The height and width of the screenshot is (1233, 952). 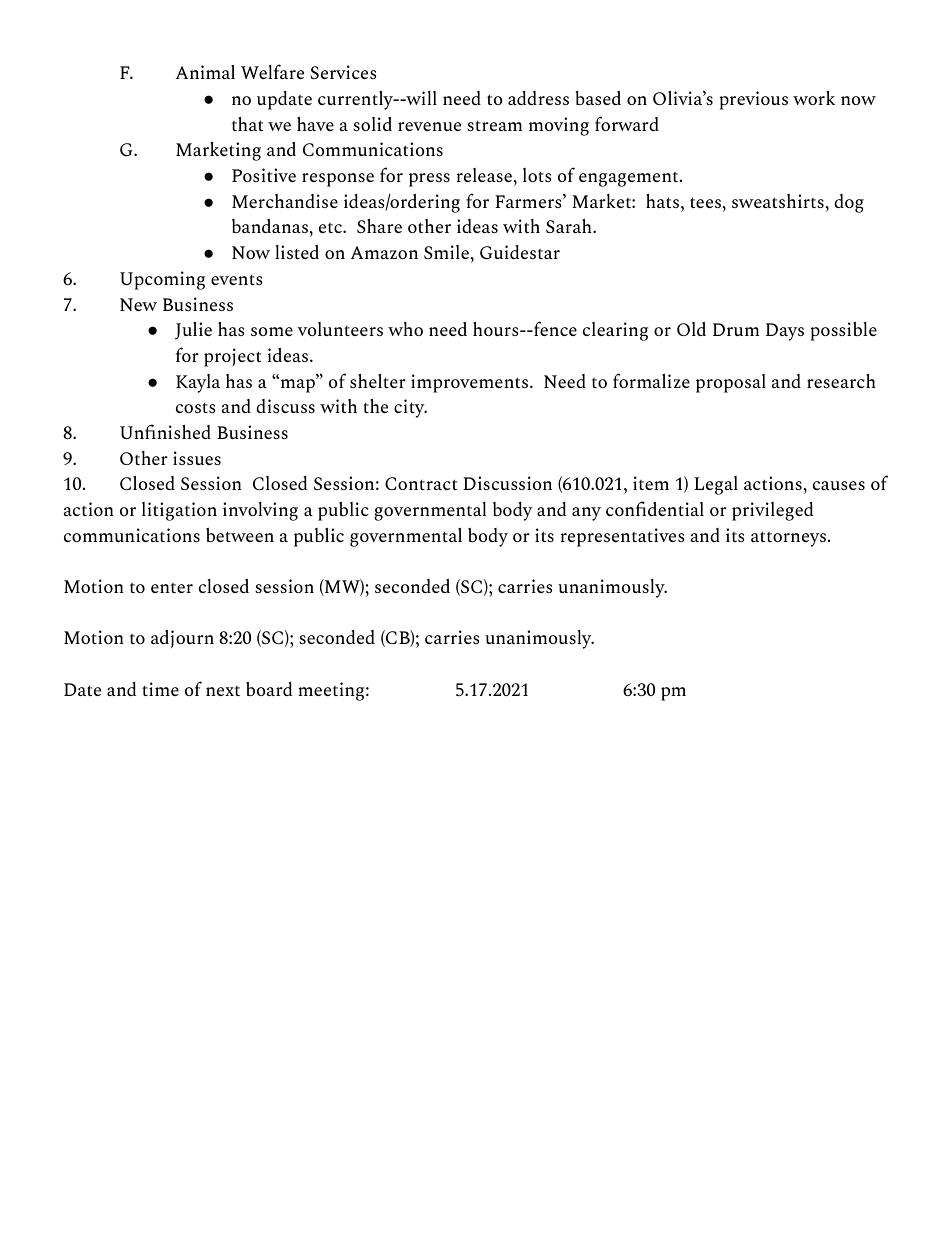 What do you see at coordinates (785, 332) in the screenshot?
I see `Days` at bounding box center [785, 332].
